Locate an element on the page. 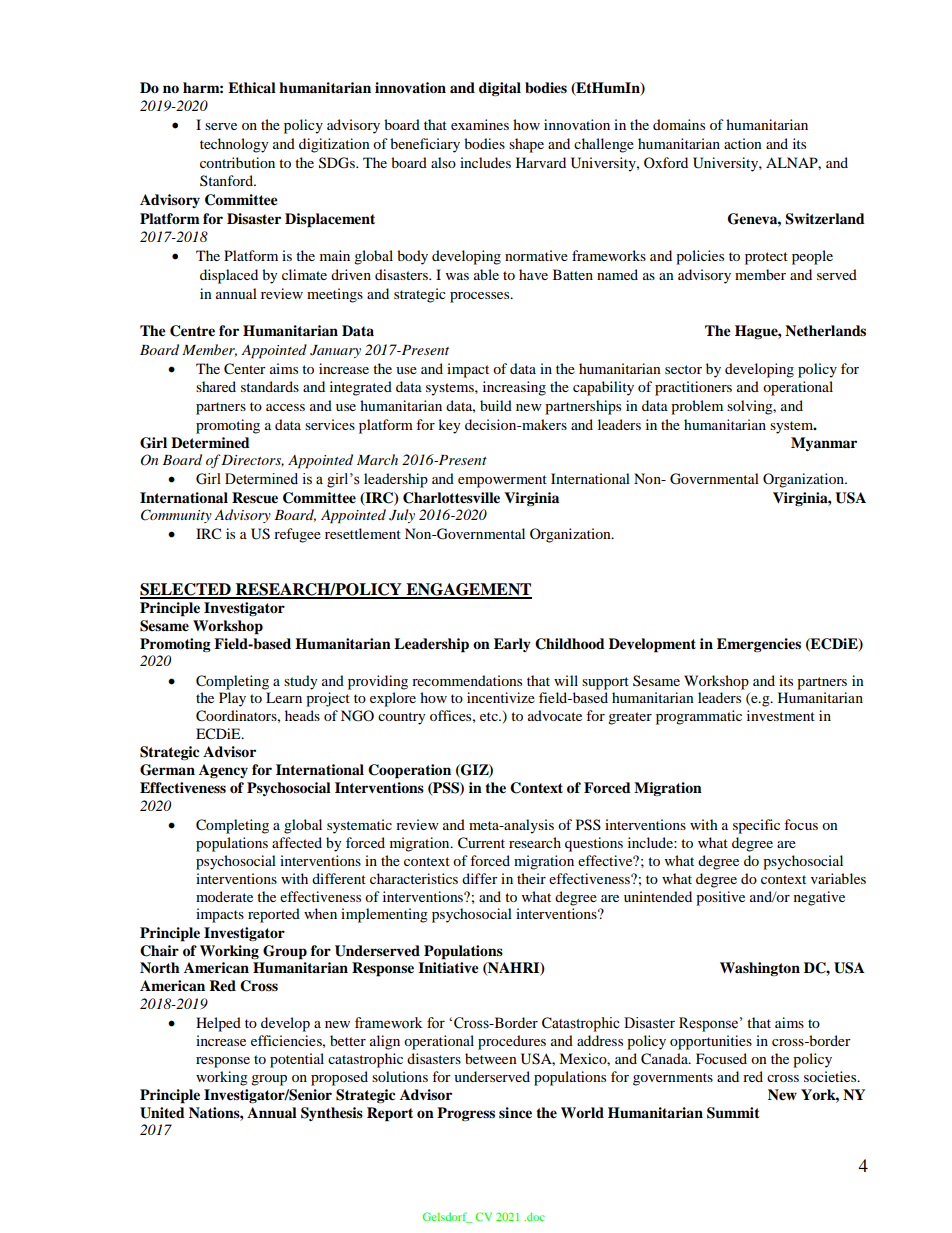 The image size is (952, 1233). Helped is located at coordinates (218, 1024).
